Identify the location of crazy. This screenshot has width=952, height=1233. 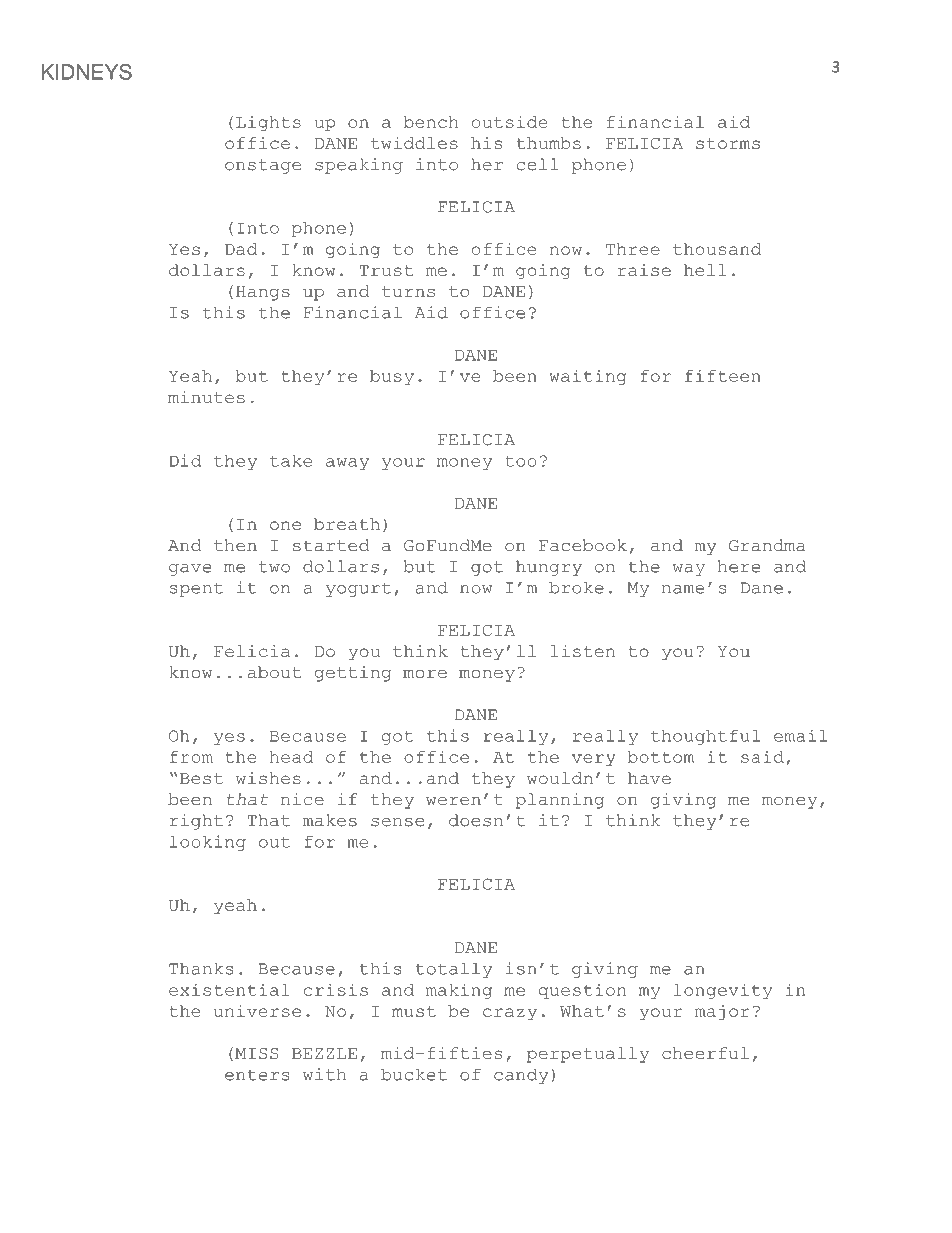
(510, 1014).
